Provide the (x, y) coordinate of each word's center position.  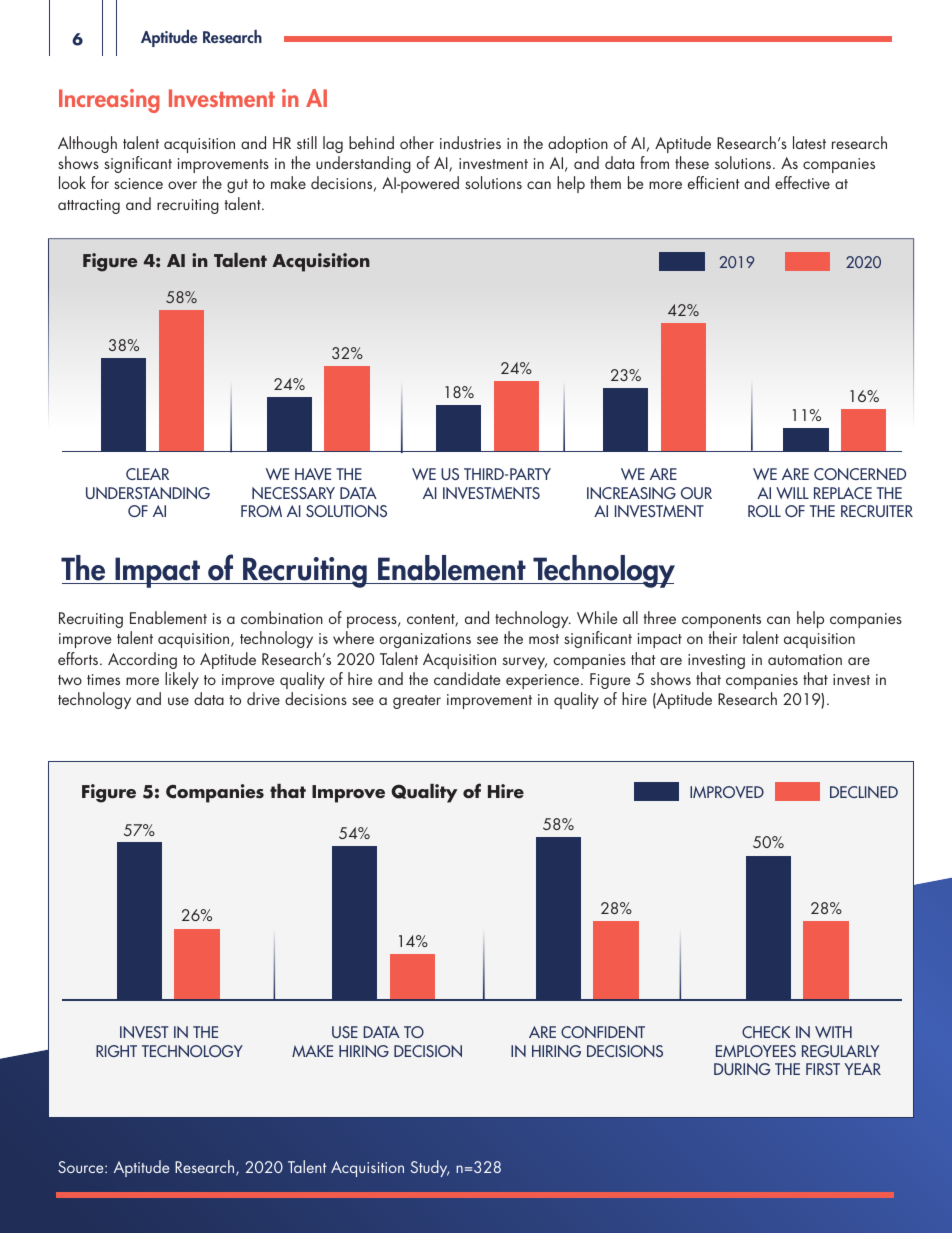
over (182, 185)
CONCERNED (860, 474)
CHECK (766, 1032)
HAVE (313, 474)
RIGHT (116, 1051)
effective (802, 182)
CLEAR (147, 474)
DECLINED (864, 792)
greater (417, 702)
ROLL (764, 511)
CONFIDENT (603, 1032)
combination (282, 617)
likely (182, 680)
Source (82, 1167)
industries (470, 142)
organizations (425, 640)
